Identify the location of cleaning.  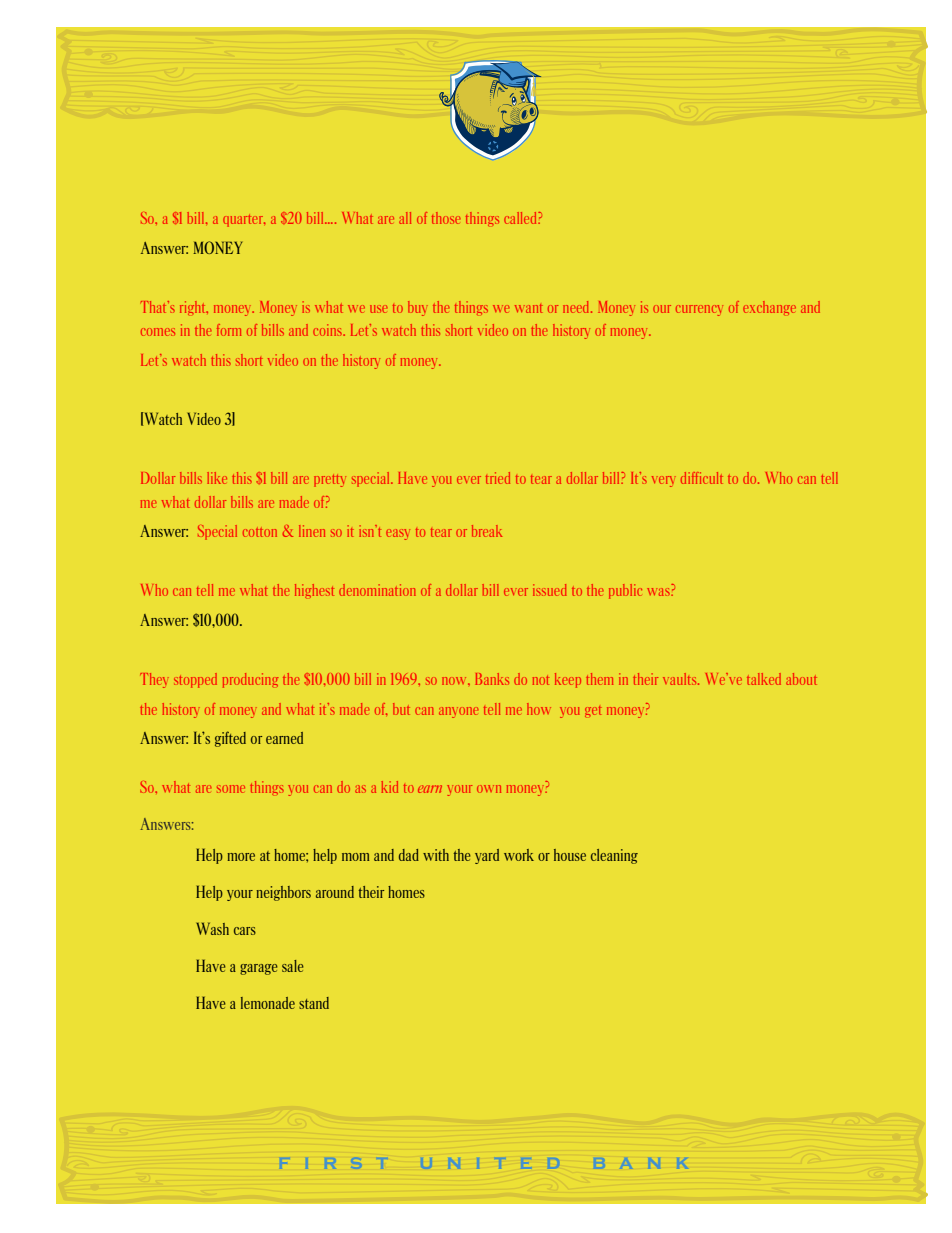
(614, 856).
